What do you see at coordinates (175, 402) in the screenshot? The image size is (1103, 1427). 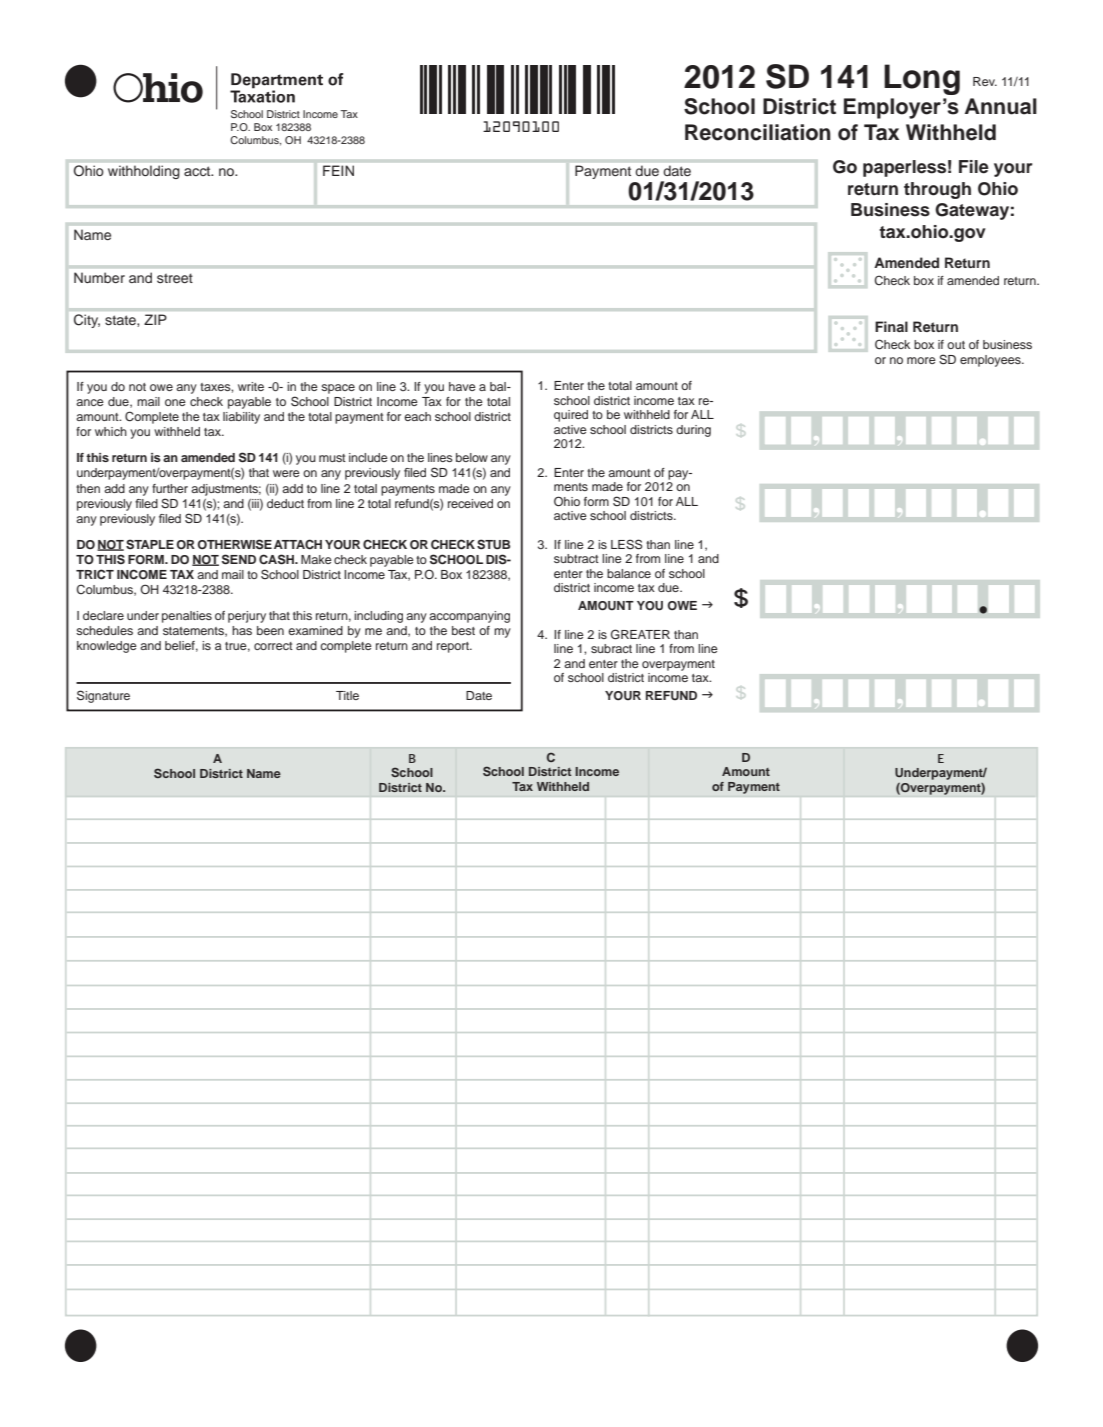 I see `one` at bounding box center [175, 402].
